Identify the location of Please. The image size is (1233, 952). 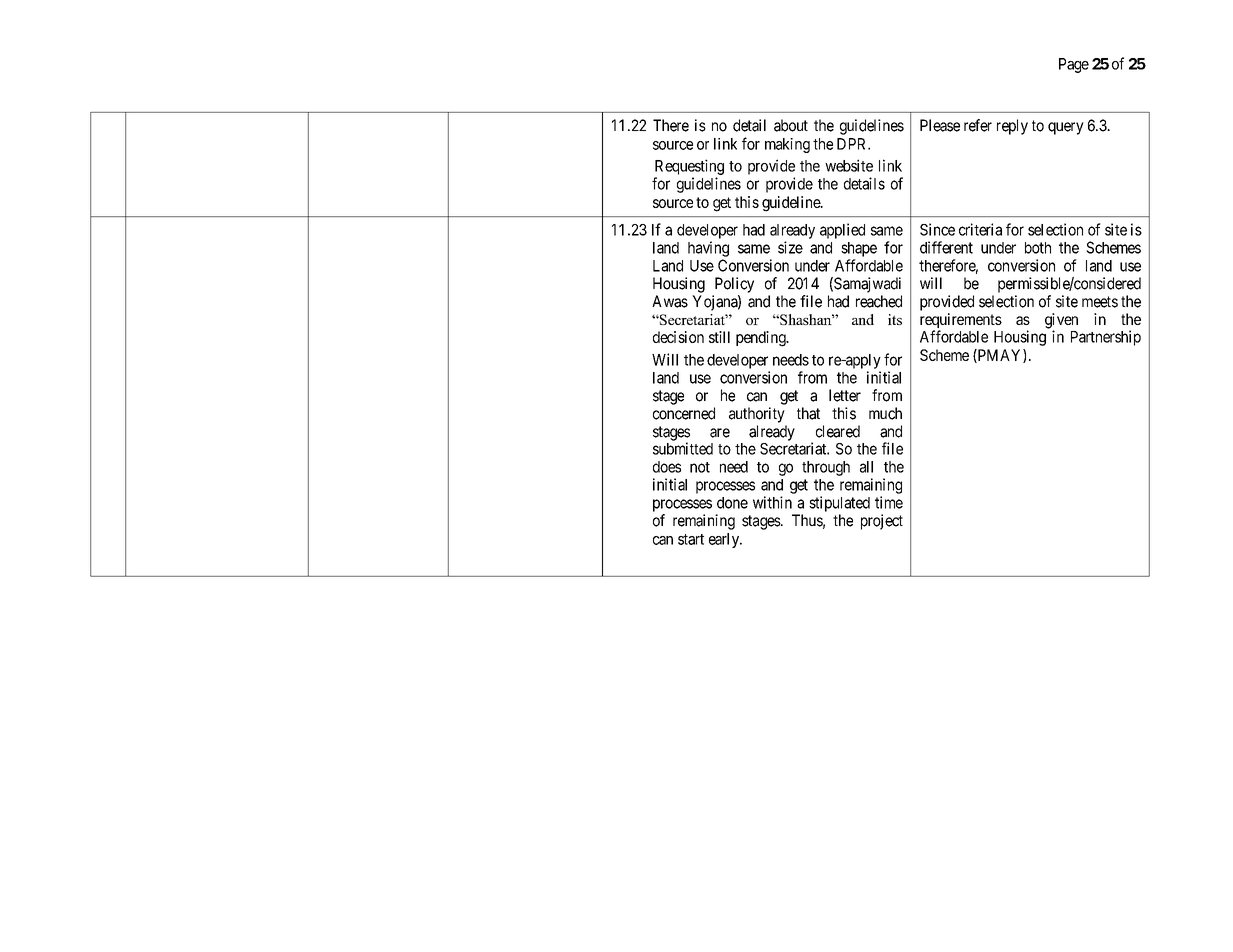
(940, 125).
